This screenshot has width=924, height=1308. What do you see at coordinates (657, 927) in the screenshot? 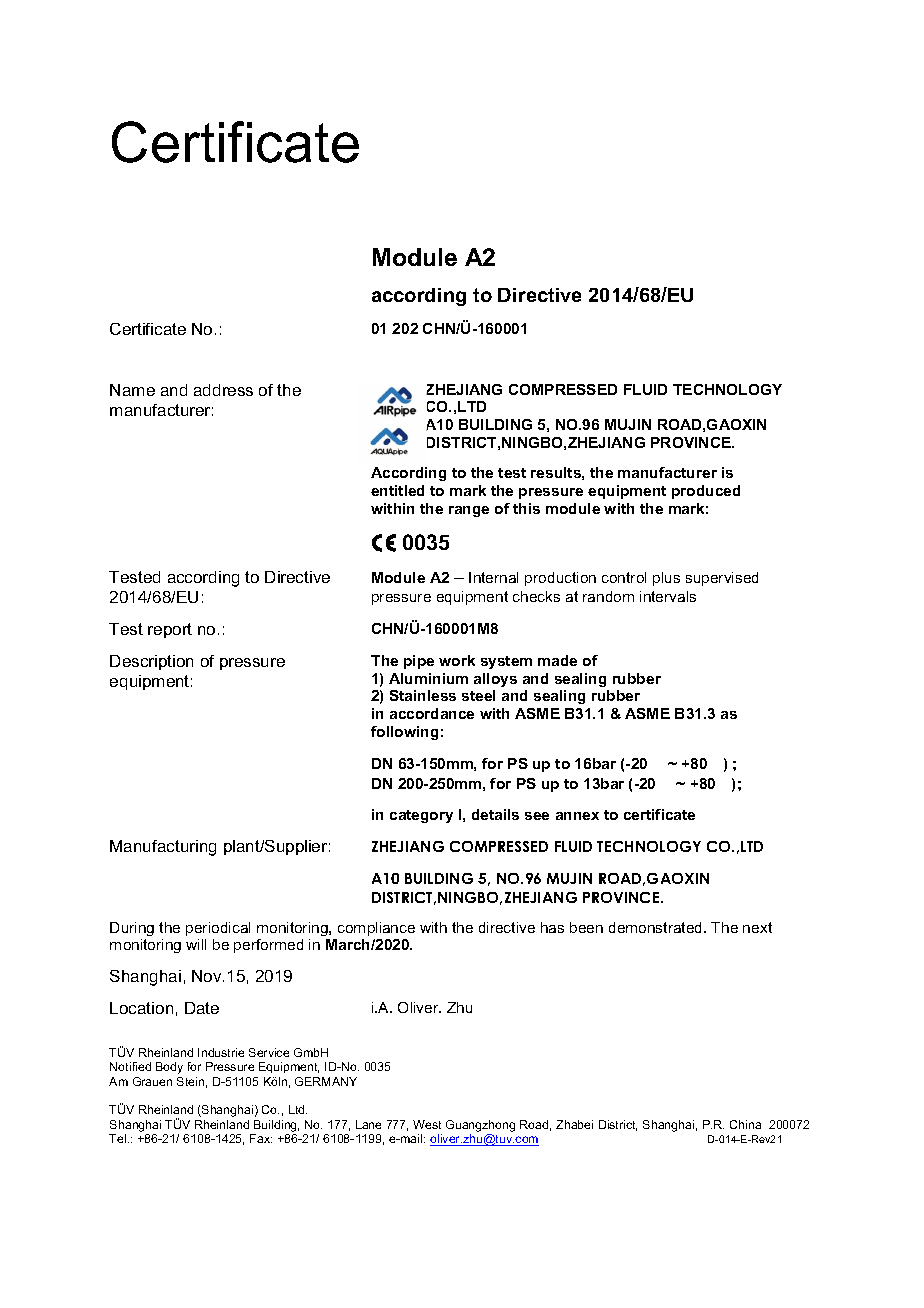
I see `demonstrated` at bounding box center [657, 927].
